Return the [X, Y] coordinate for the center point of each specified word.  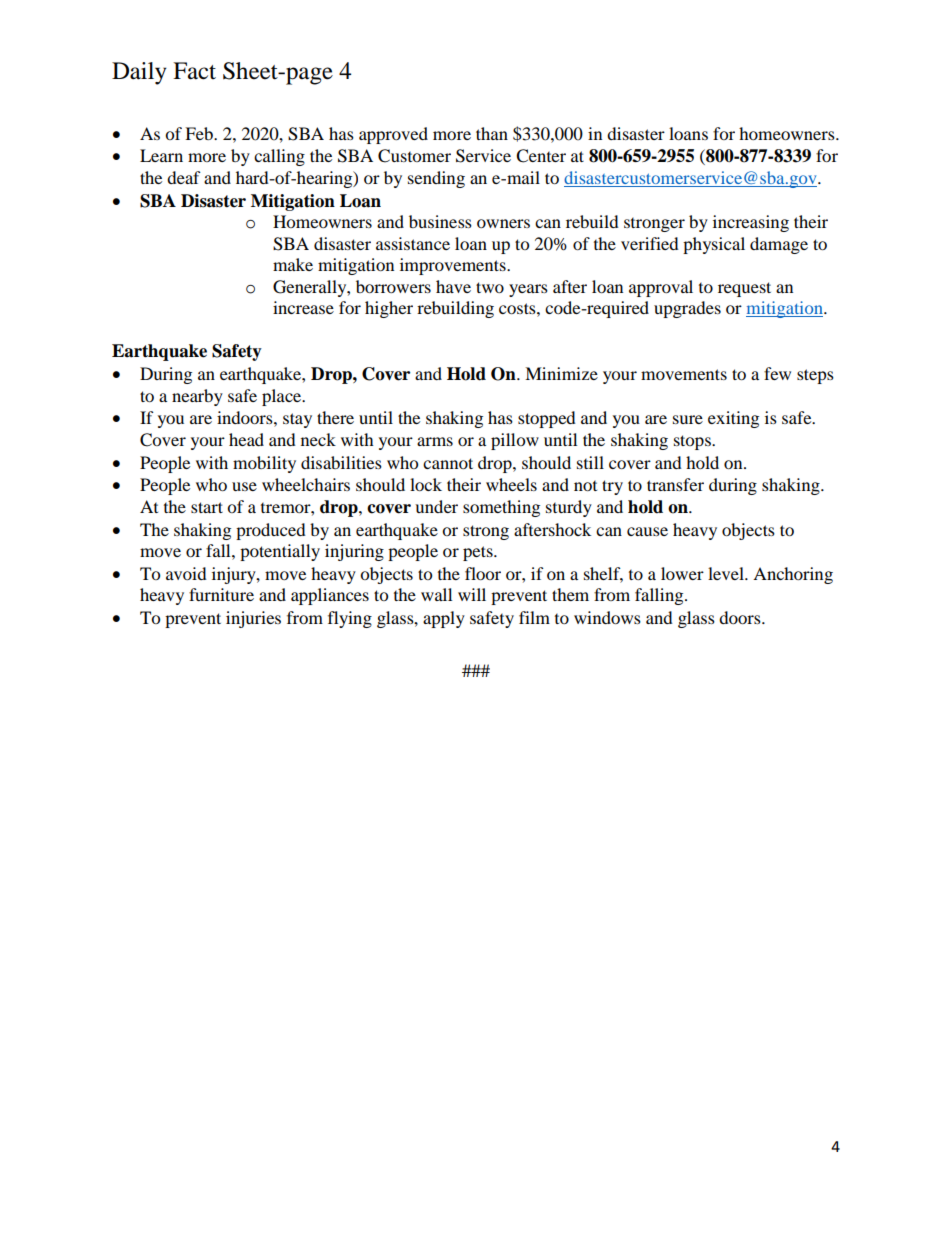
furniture [221, 594]
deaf [184, 177]
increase [303, 307]
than [492, 133]
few [777, 373]
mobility [264, 464]
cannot [448, 463]
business [440, 221]
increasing [751, 223]
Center [541, 156]
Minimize [561, 373]
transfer [675, 484]
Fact [194, 71]
